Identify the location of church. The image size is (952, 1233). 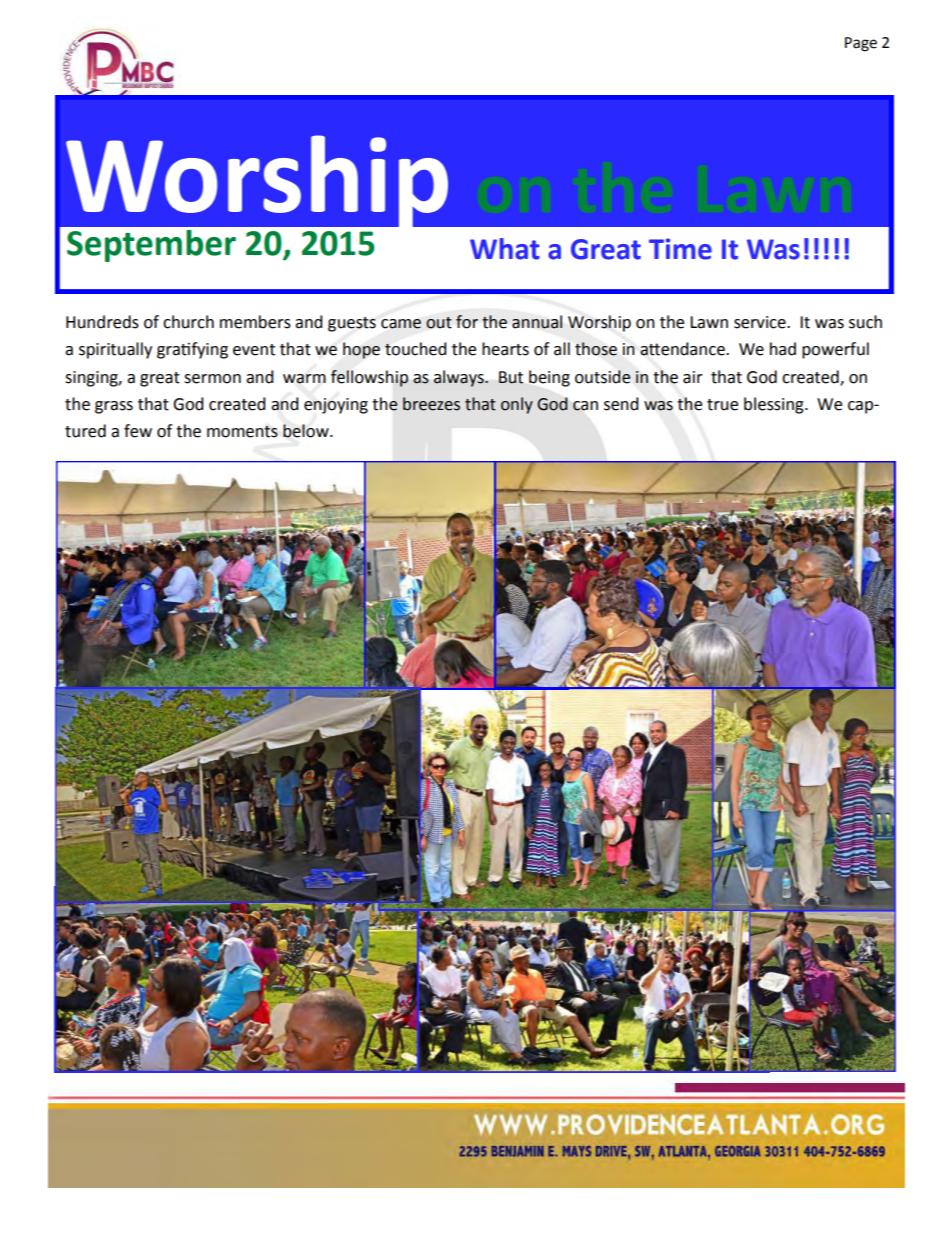
(188, 322).
